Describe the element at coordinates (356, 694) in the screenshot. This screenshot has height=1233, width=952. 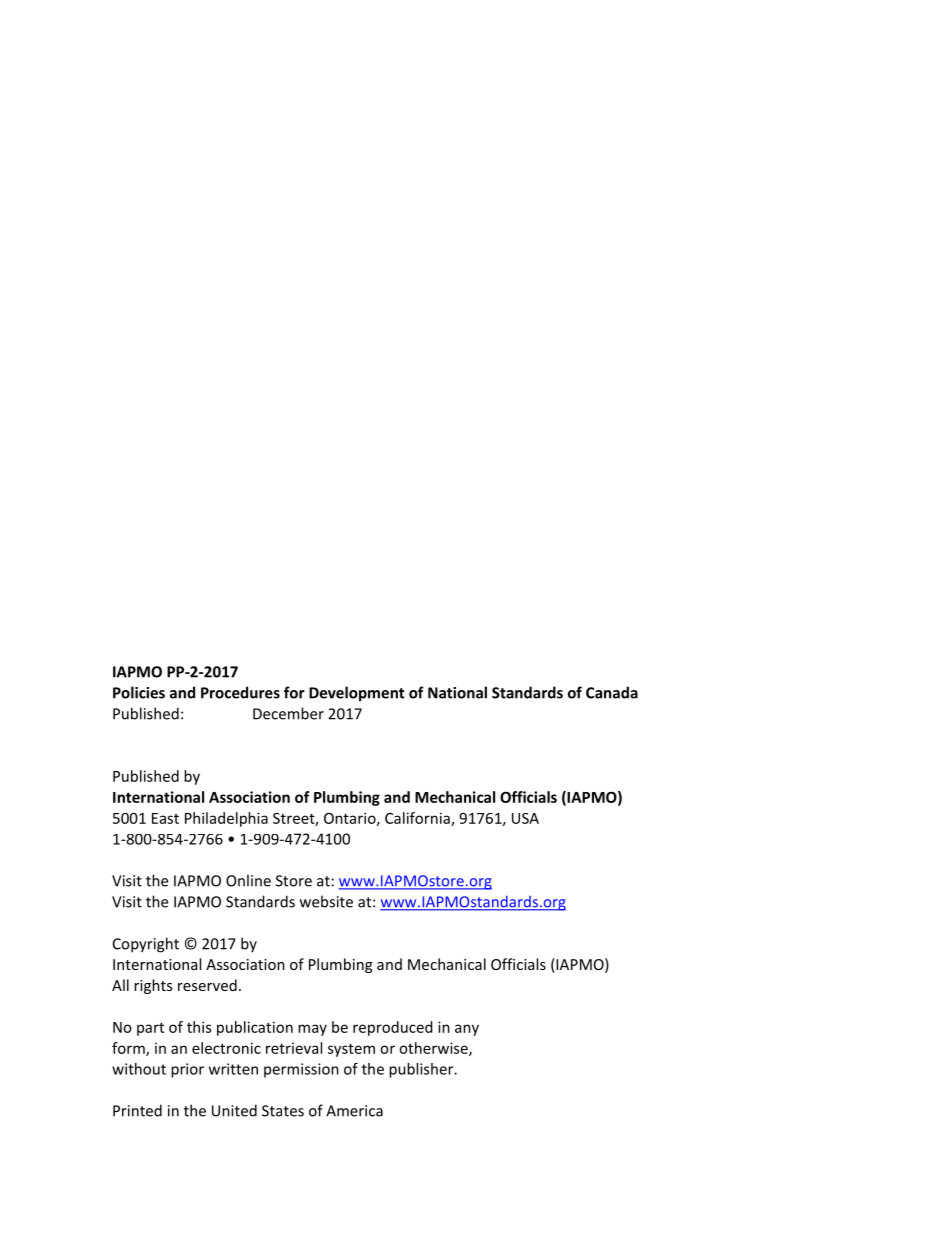
I see `Development` at that location.
